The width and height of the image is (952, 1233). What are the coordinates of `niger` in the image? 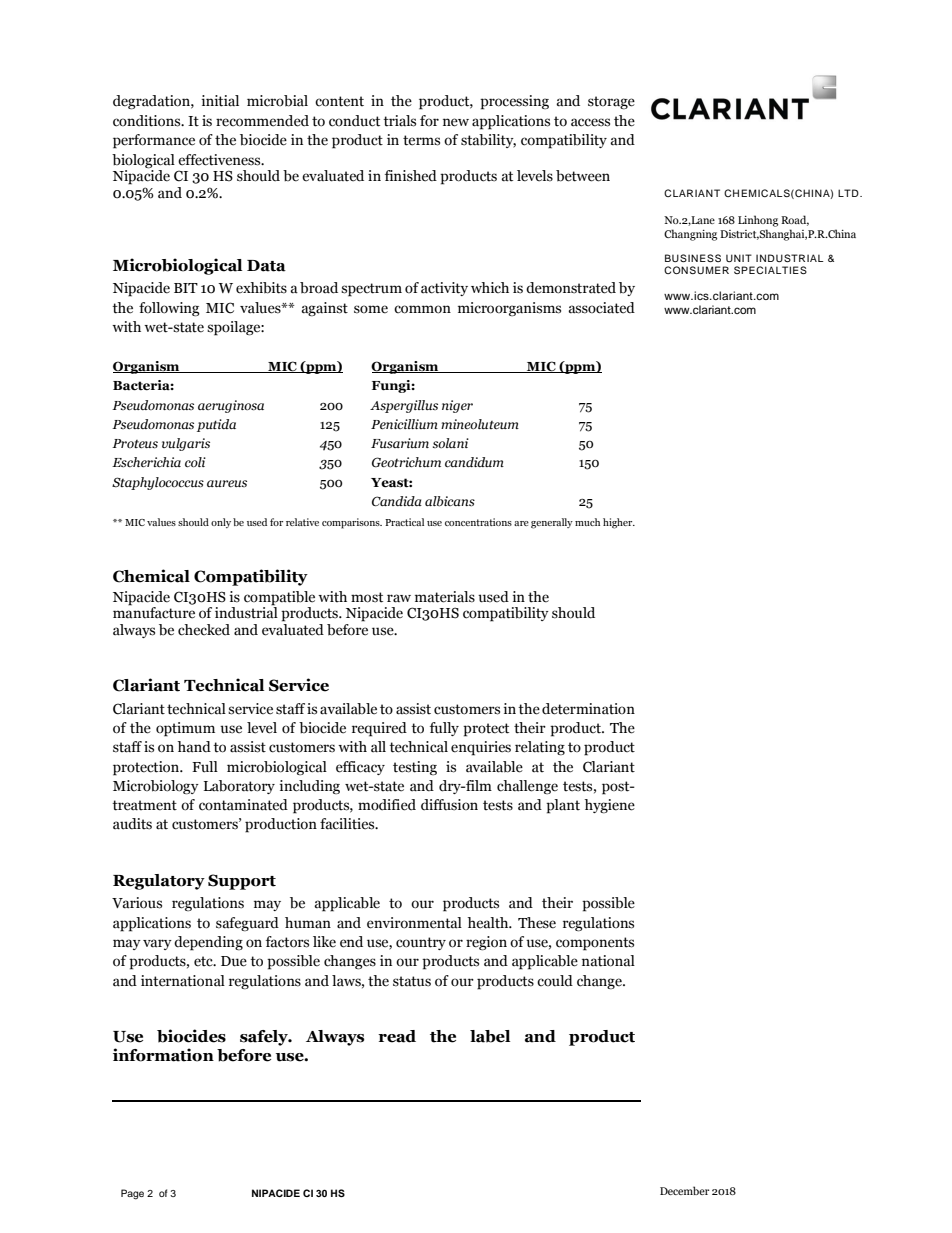 It's located at (457, 406).
